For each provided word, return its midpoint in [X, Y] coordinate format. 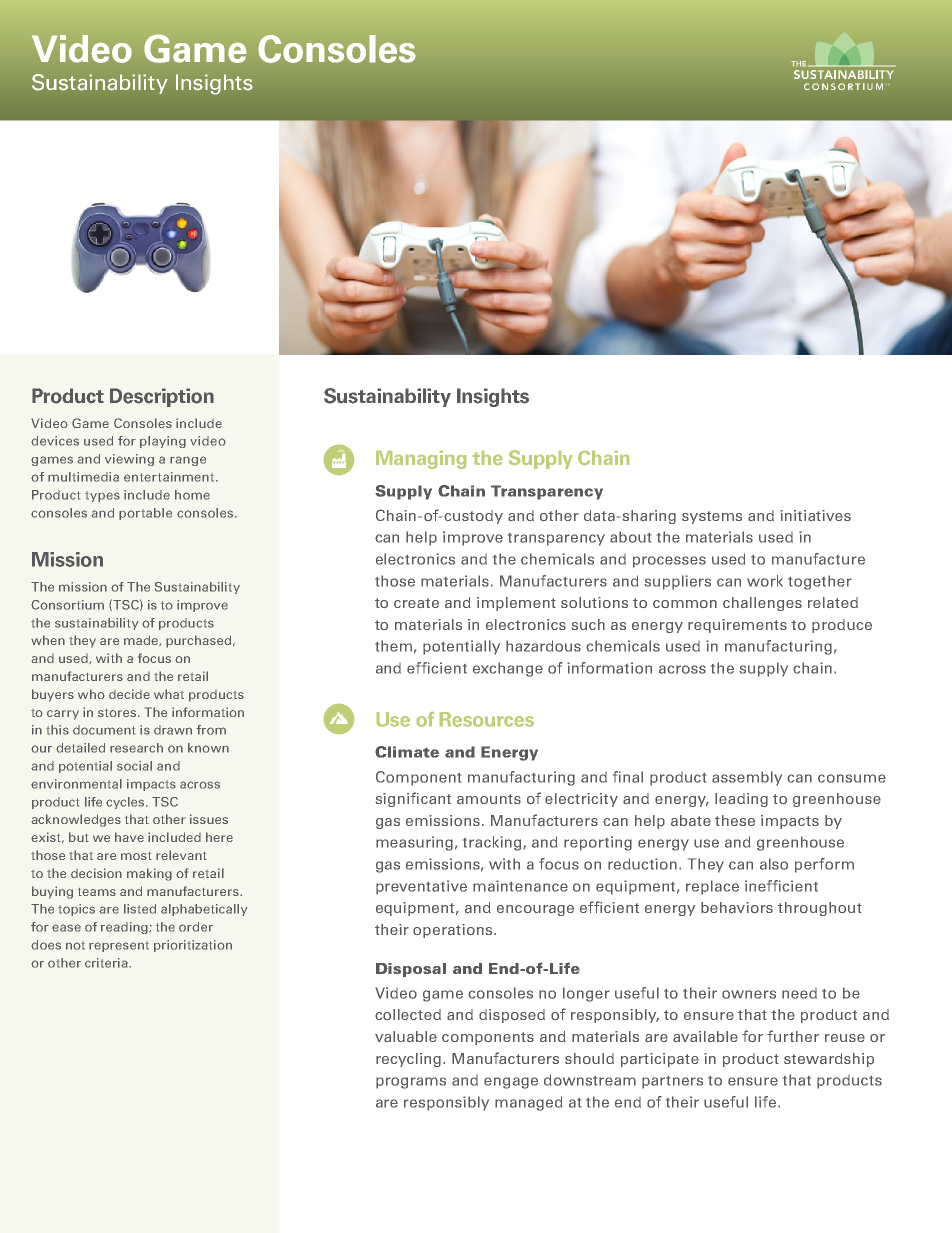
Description [162, 397]
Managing [421, 460]
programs [411, 1083]
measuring [414, 843]
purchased [200, 641]
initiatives [815, 515]
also [774, 864]
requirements [737, 626]
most [136, 856]
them [393, 646]
